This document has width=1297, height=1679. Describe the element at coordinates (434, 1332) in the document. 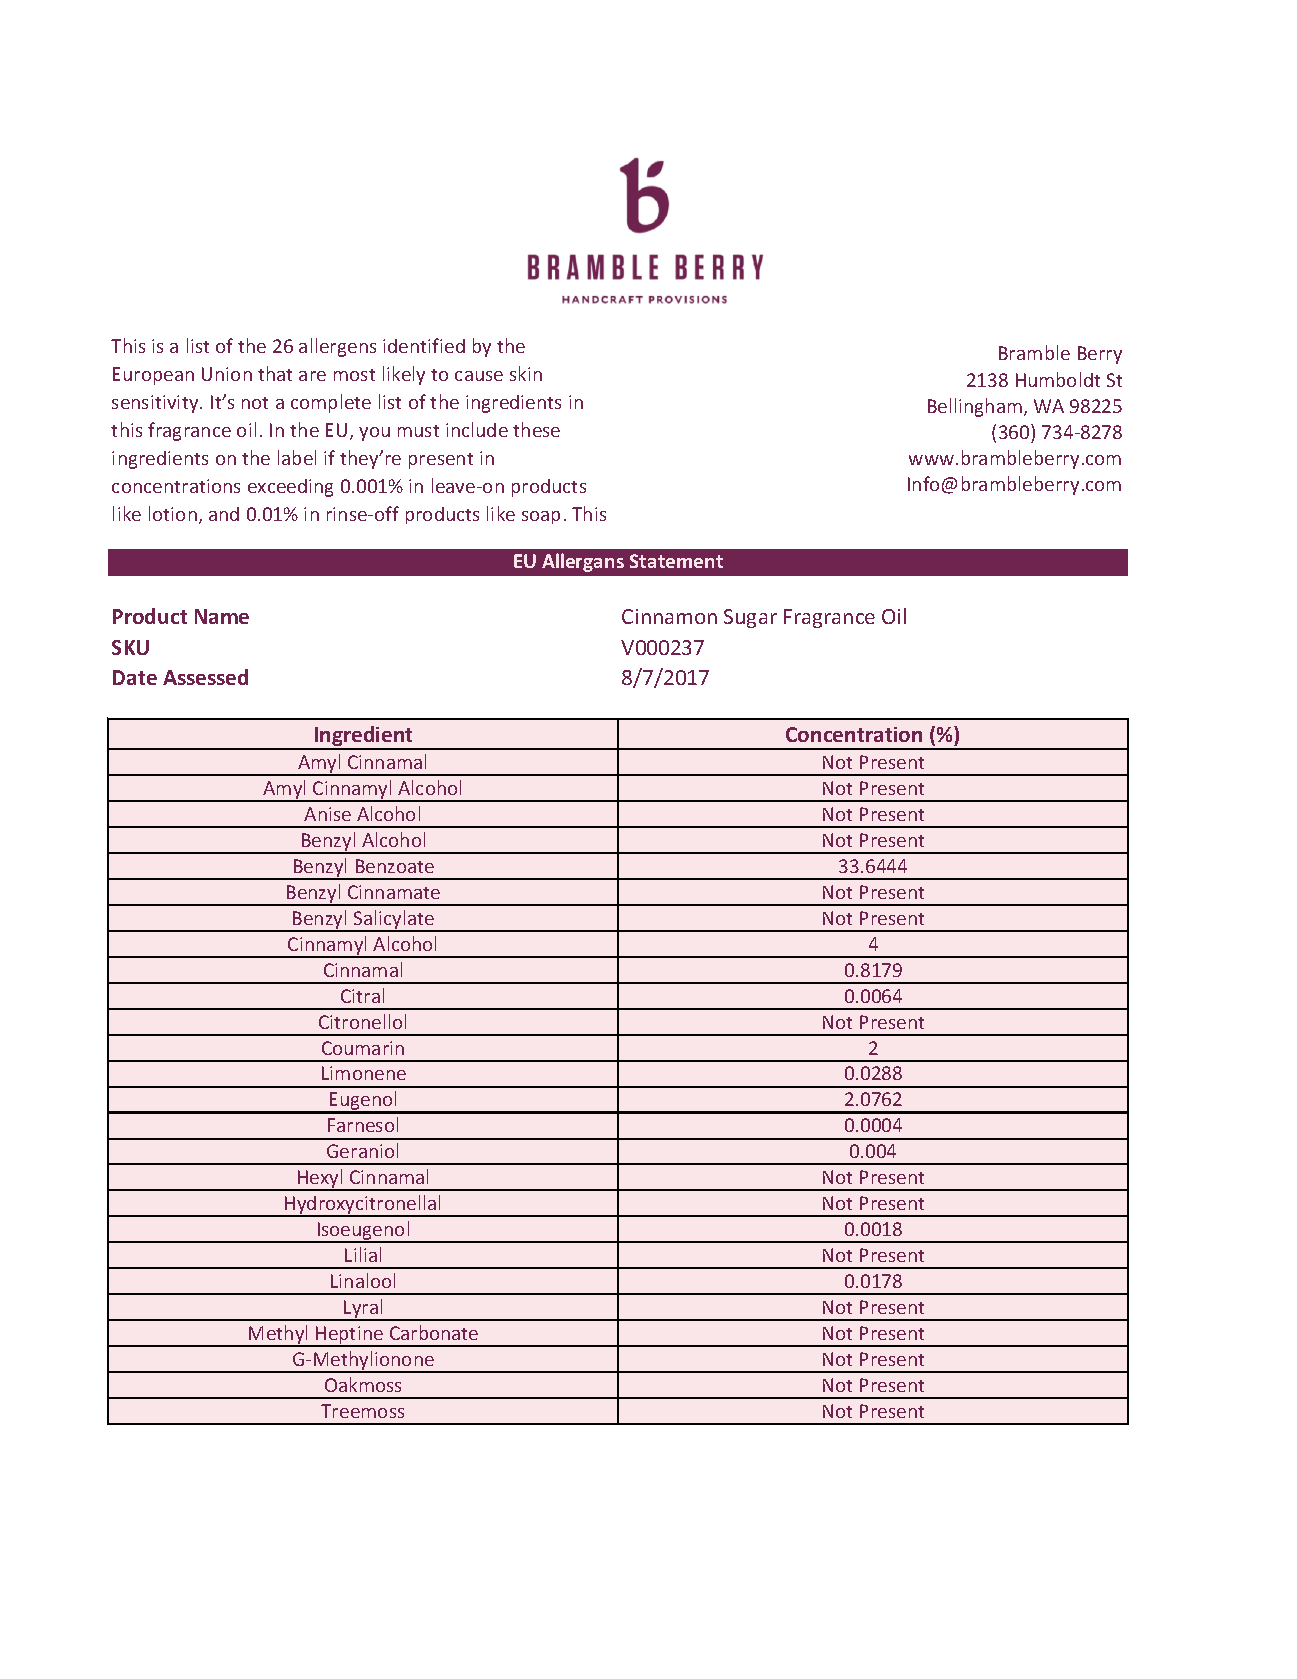

I see `Carbonate` at that location.
